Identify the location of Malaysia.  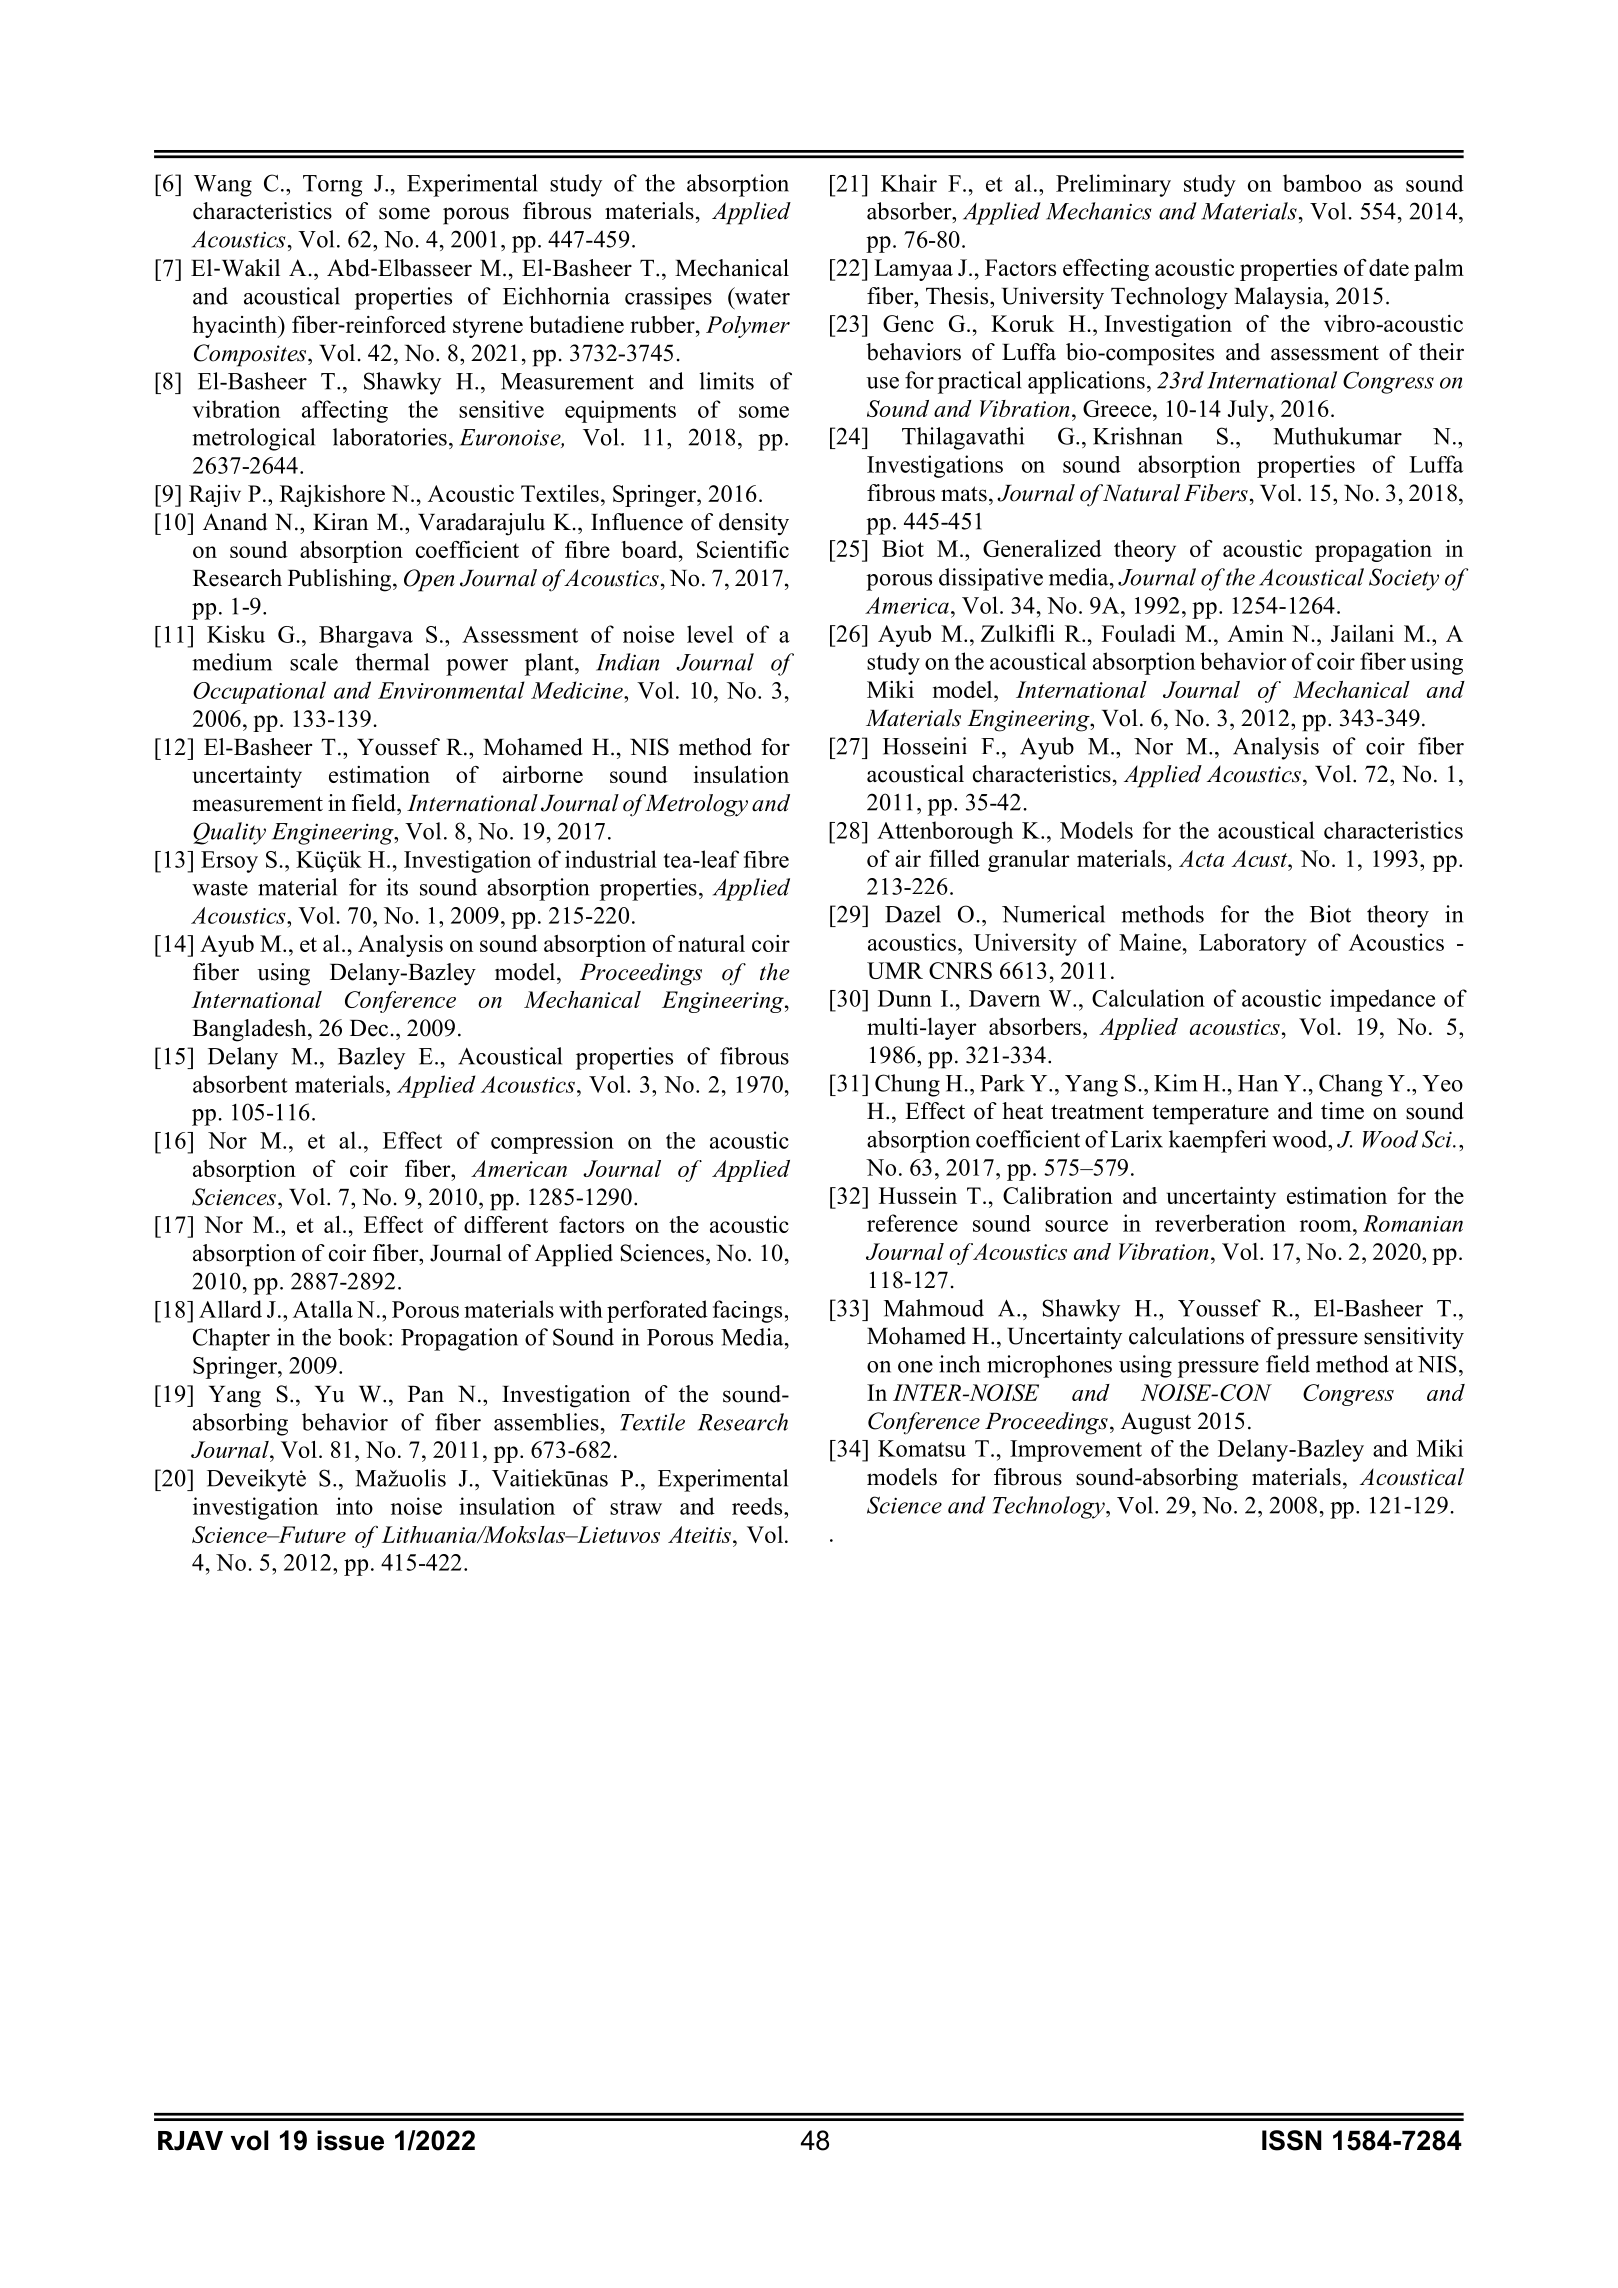
(1280, 298).
